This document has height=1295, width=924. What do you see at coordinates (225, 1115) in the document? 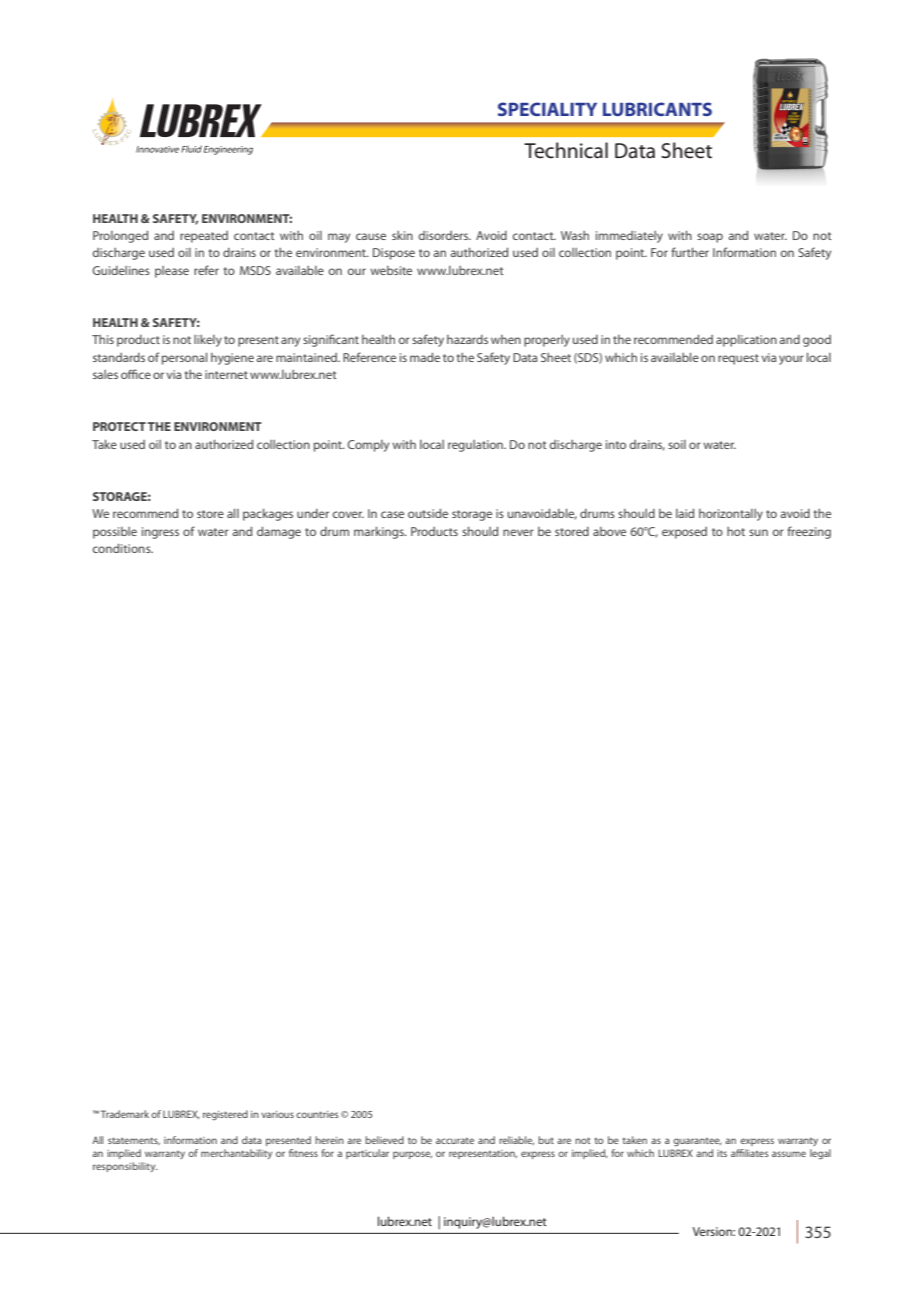
I see `registered` at bounding box center [225, 1115].
